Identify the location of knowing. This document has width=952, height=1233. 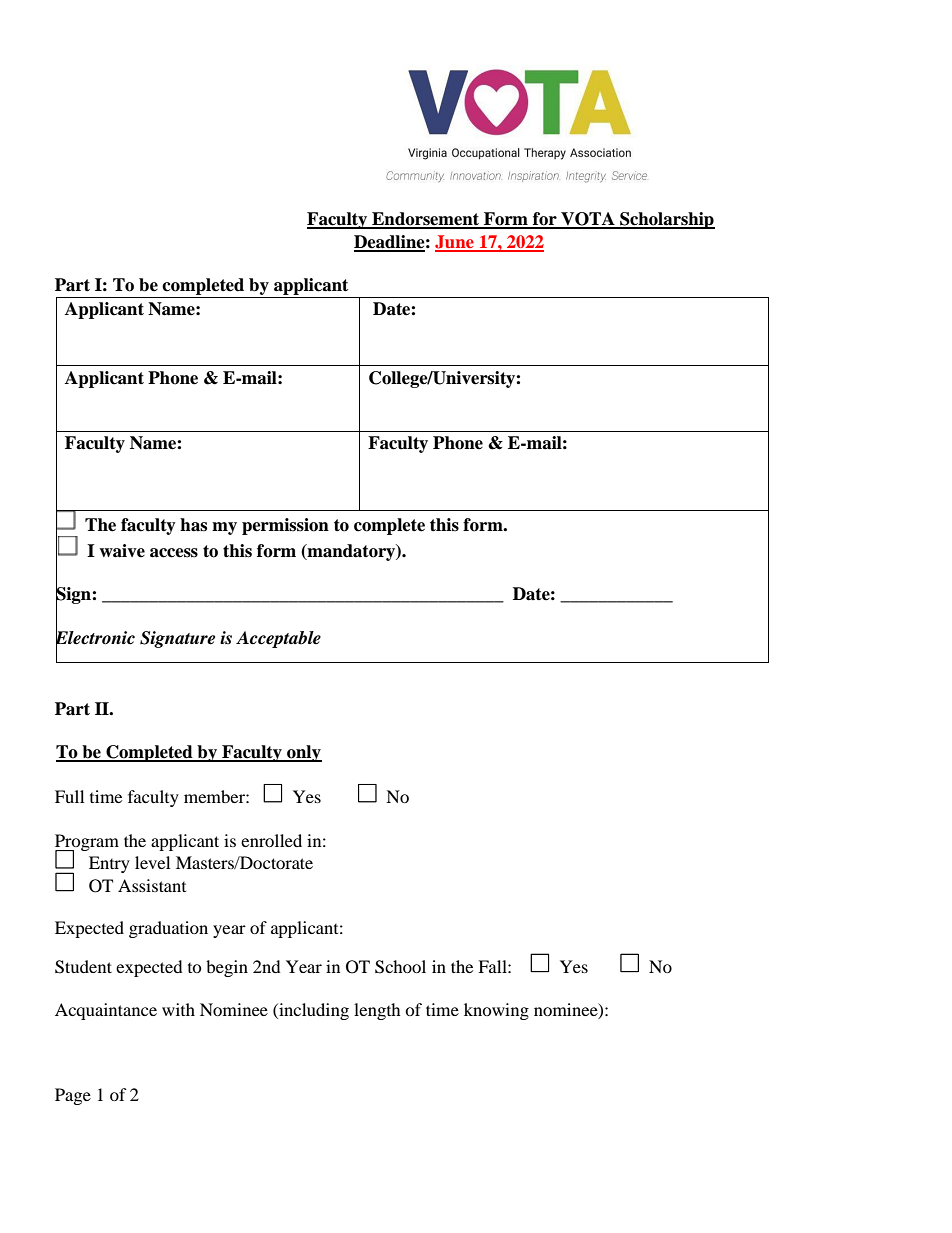
(496, 1011).
